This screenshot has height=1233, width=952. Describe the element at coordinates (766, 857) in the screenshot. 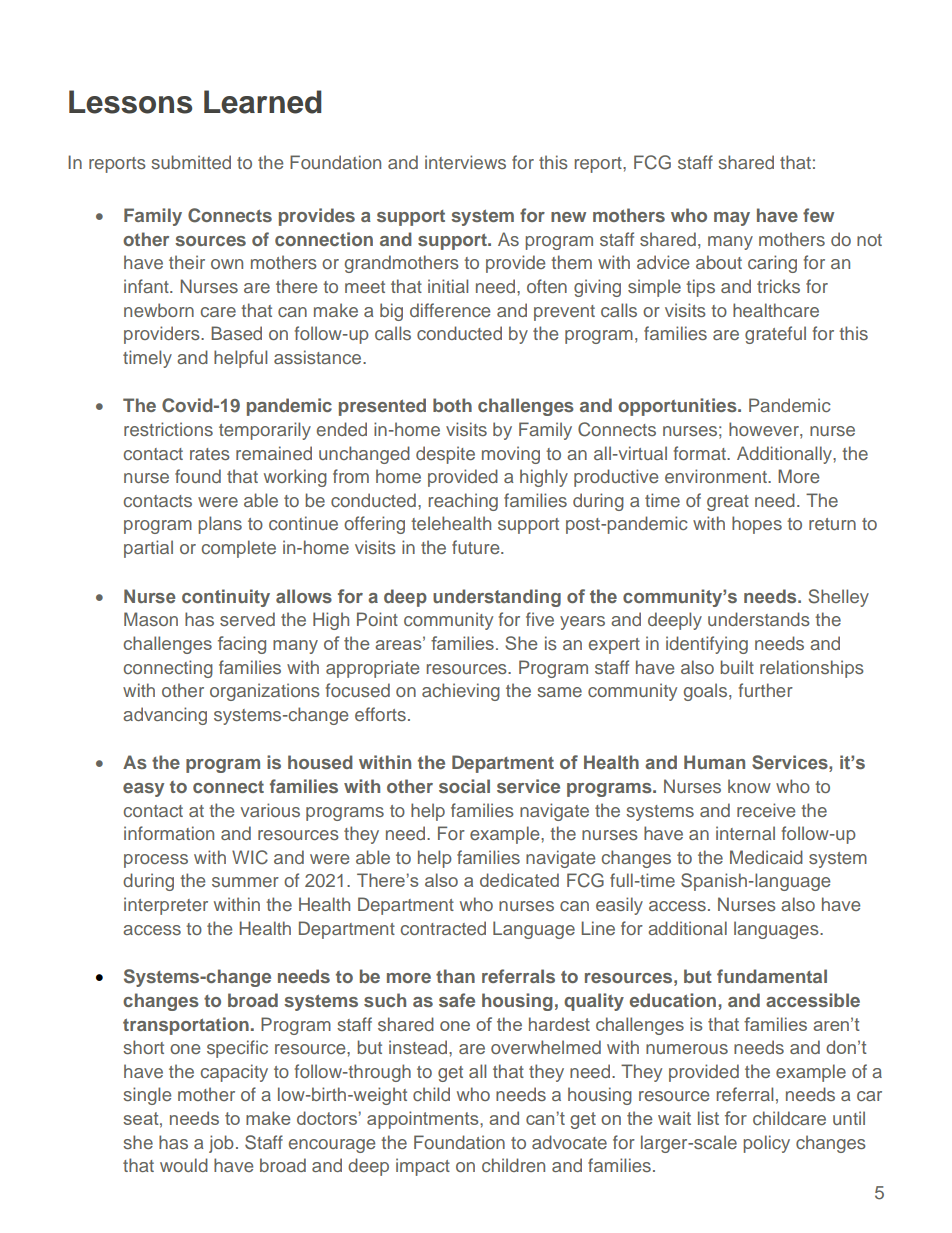

I see `Medicaid` at that location.
